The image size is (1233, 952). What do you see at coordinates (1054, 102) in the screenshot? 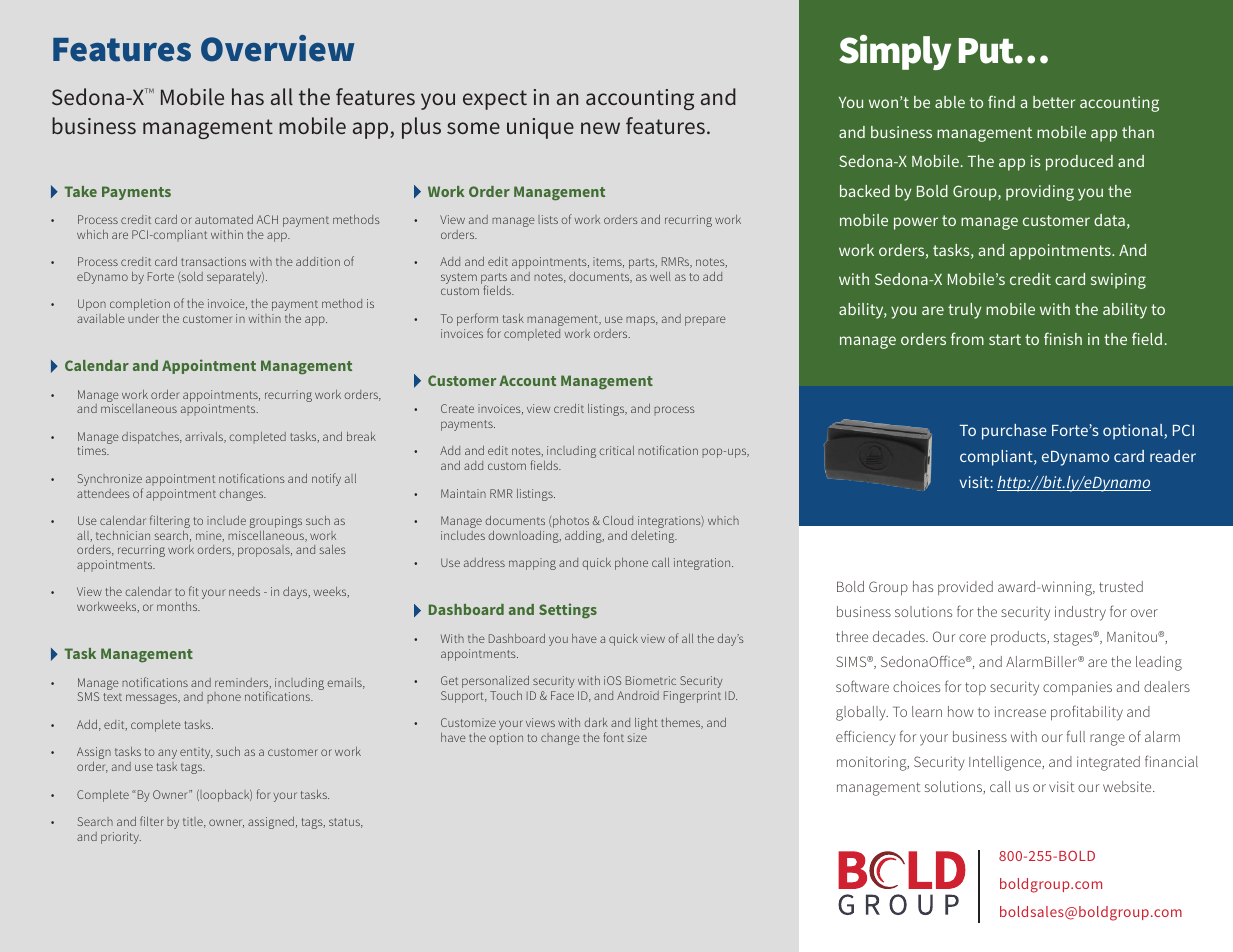
I see `better` at bounding box center [1054, 102].
